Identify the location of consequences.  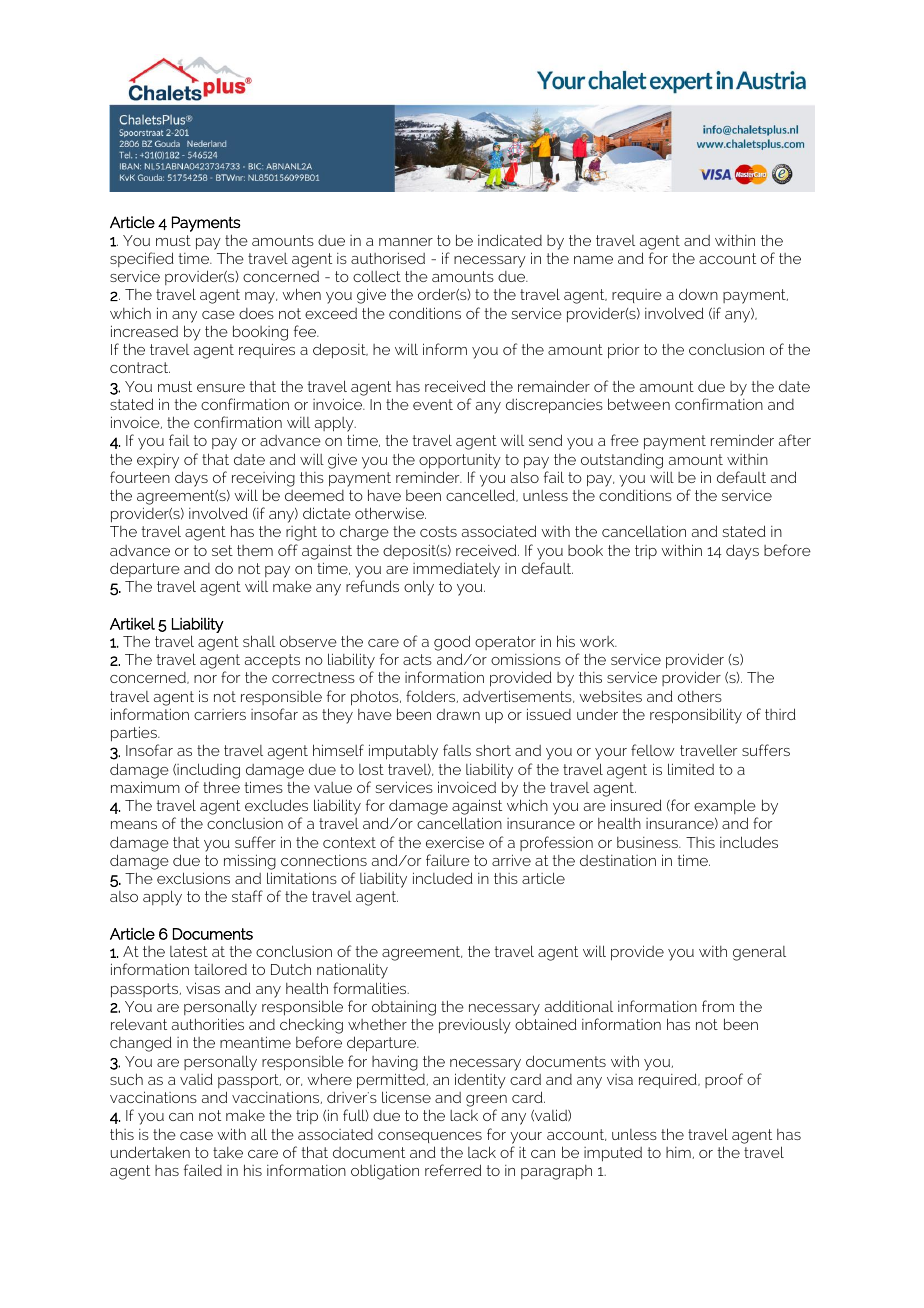
(430, 1137).
